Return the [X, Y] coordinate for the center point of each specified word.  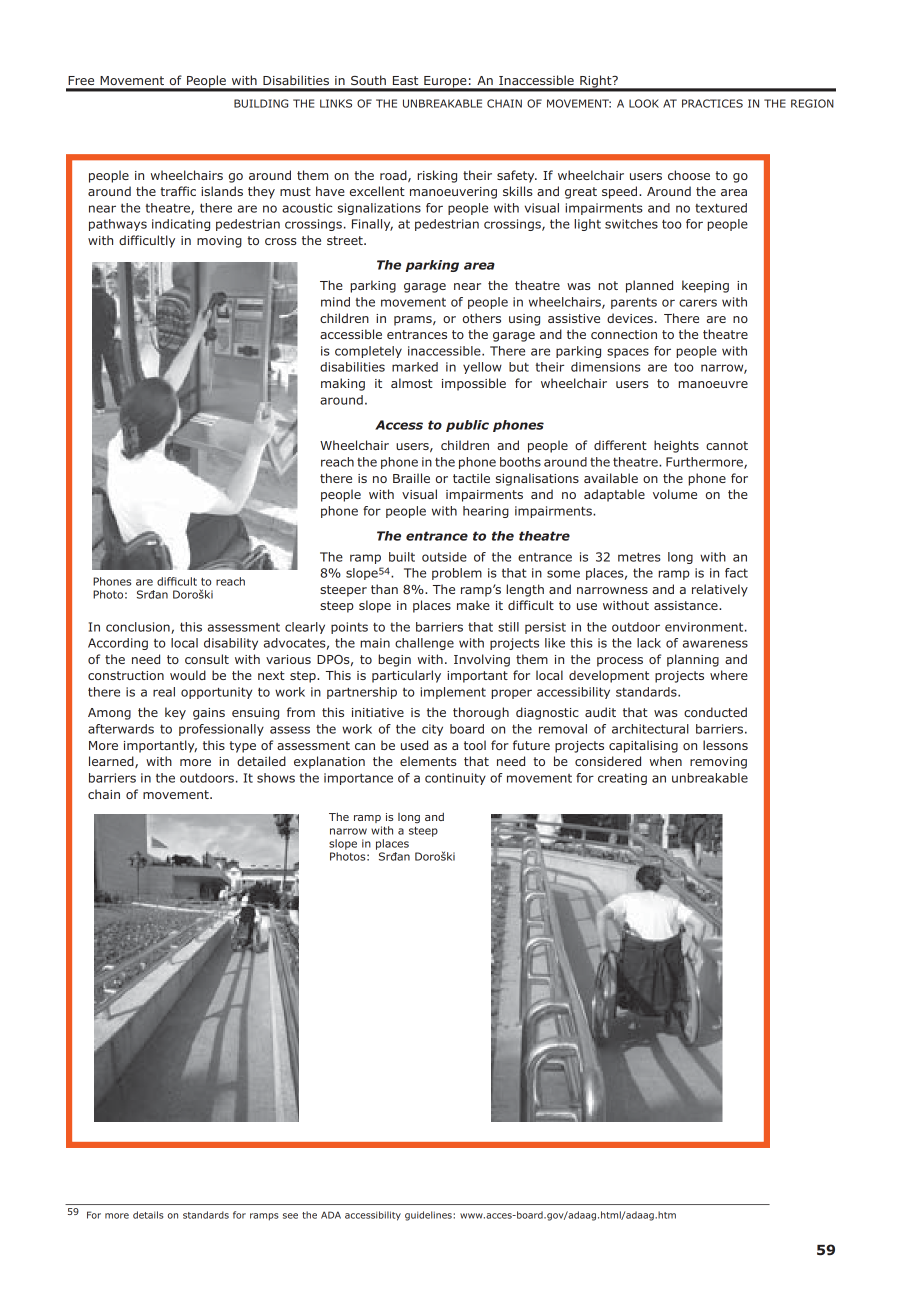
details [148, 1215]
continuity [455, 779]
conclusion [139, 628]
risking [437, 176]
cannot [727, 445]
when [666, 761]
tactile [471, 478]
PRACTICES [712, 103]
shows [276, 778]
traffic [178, 191]
